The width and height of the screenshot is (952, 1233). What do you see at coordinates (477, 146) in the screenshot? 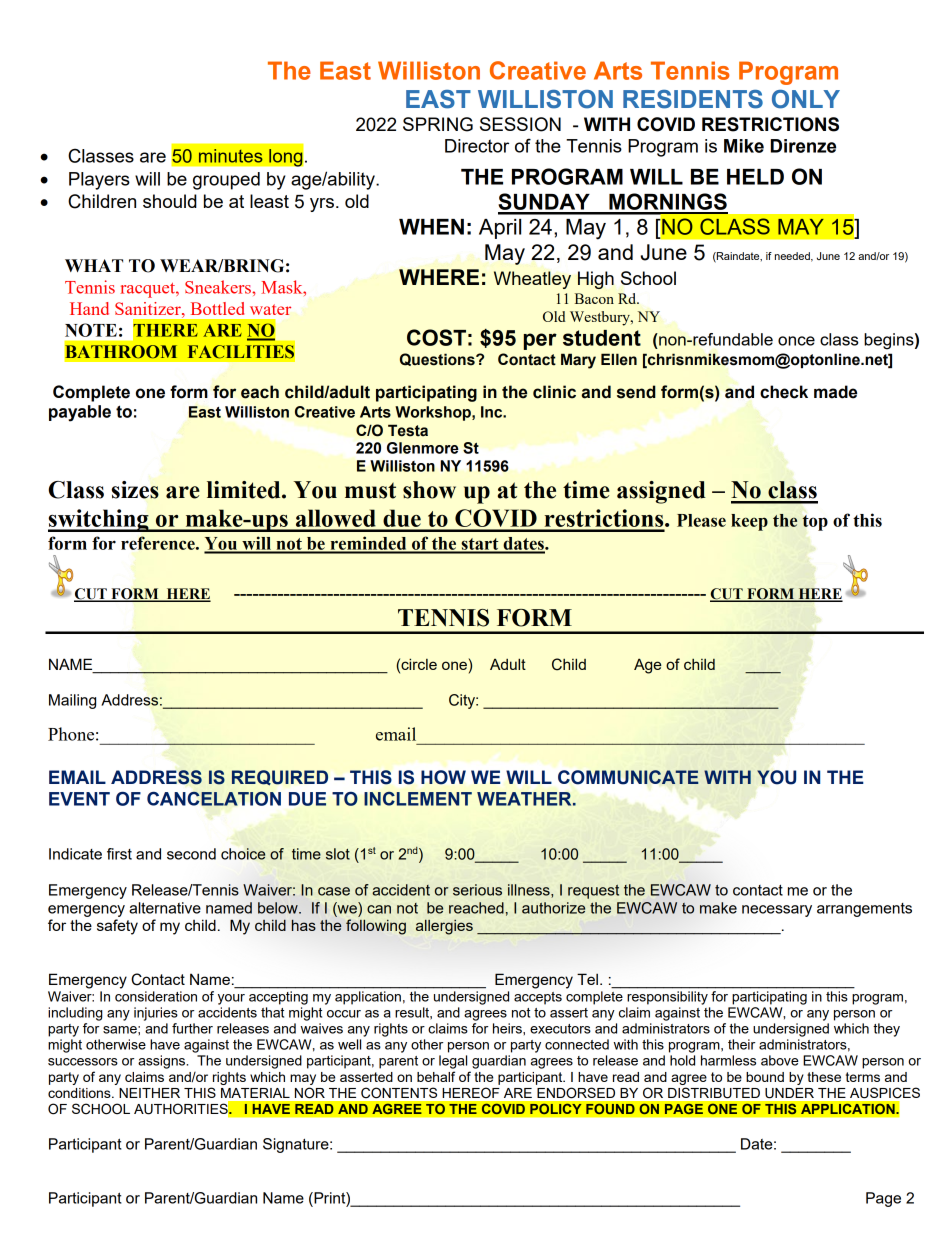
I see `Director` at bounding box center [477, 146].
